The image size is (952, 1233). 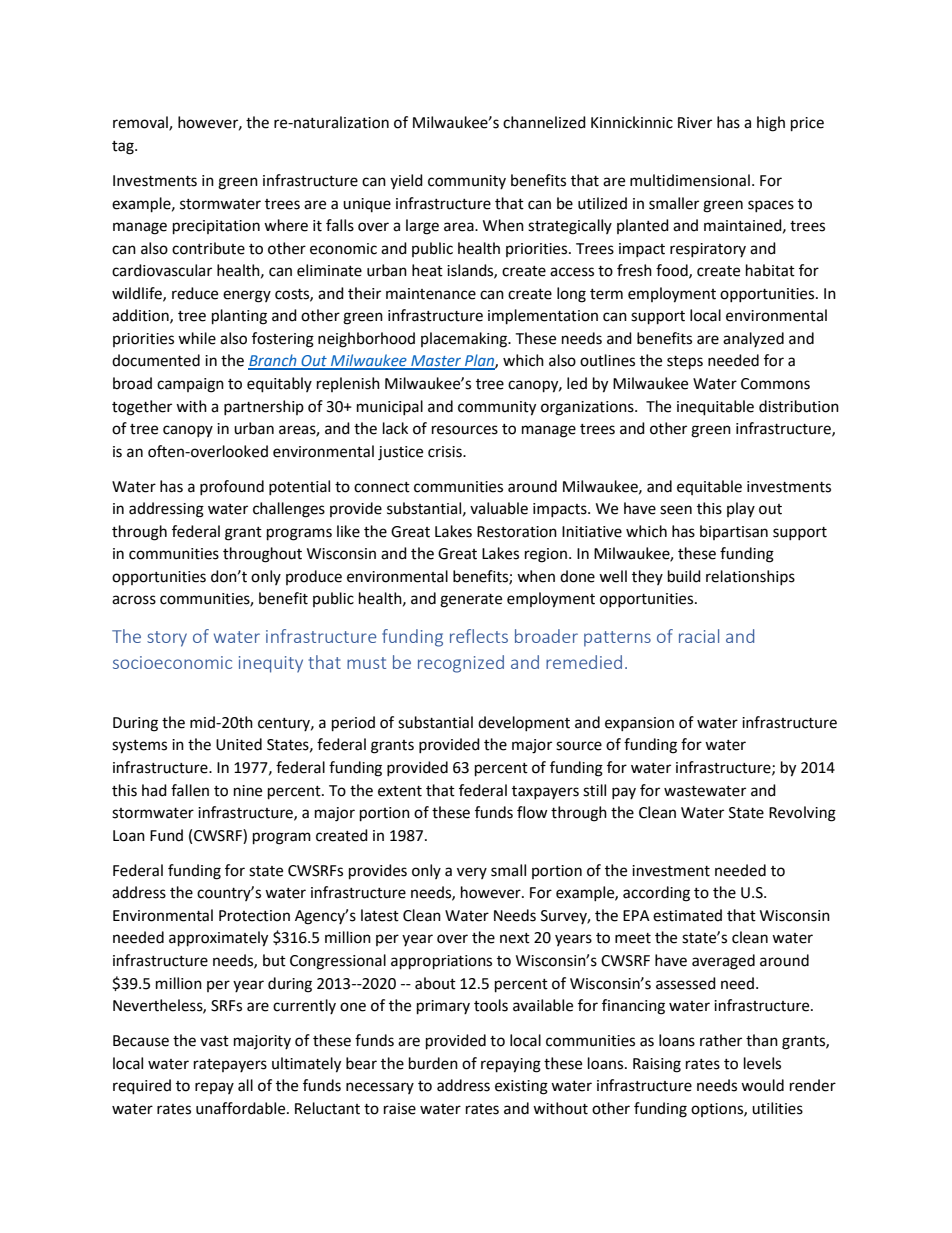 I want to click on removal, so click(x=141, y=123).
